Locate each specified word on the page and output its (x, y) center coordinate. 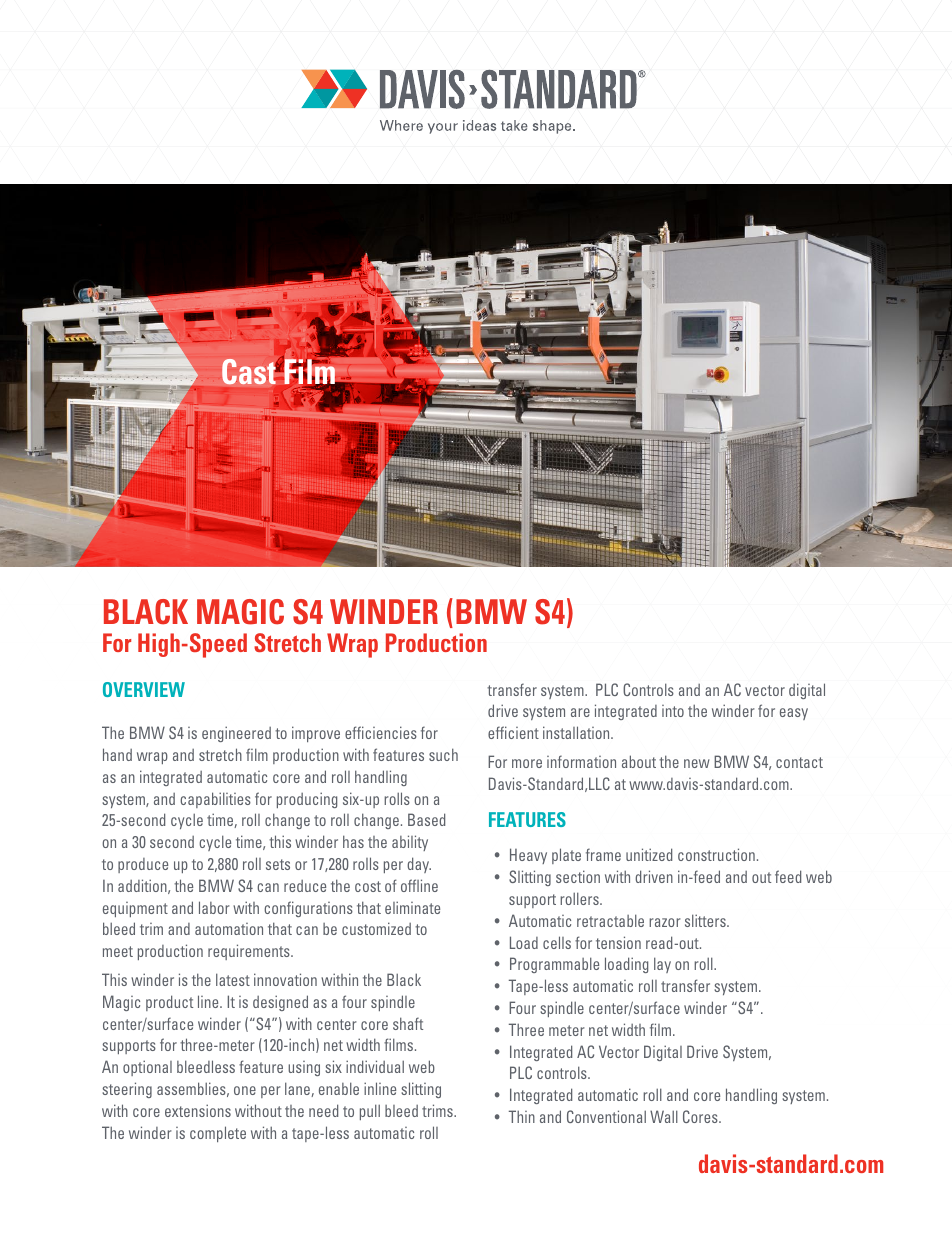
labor (214, 907)
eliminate (412, 907)
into (673, 711)
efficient (513, 732)
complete (218, 1134)
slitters (706, 920)
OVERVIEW (144, 689)
